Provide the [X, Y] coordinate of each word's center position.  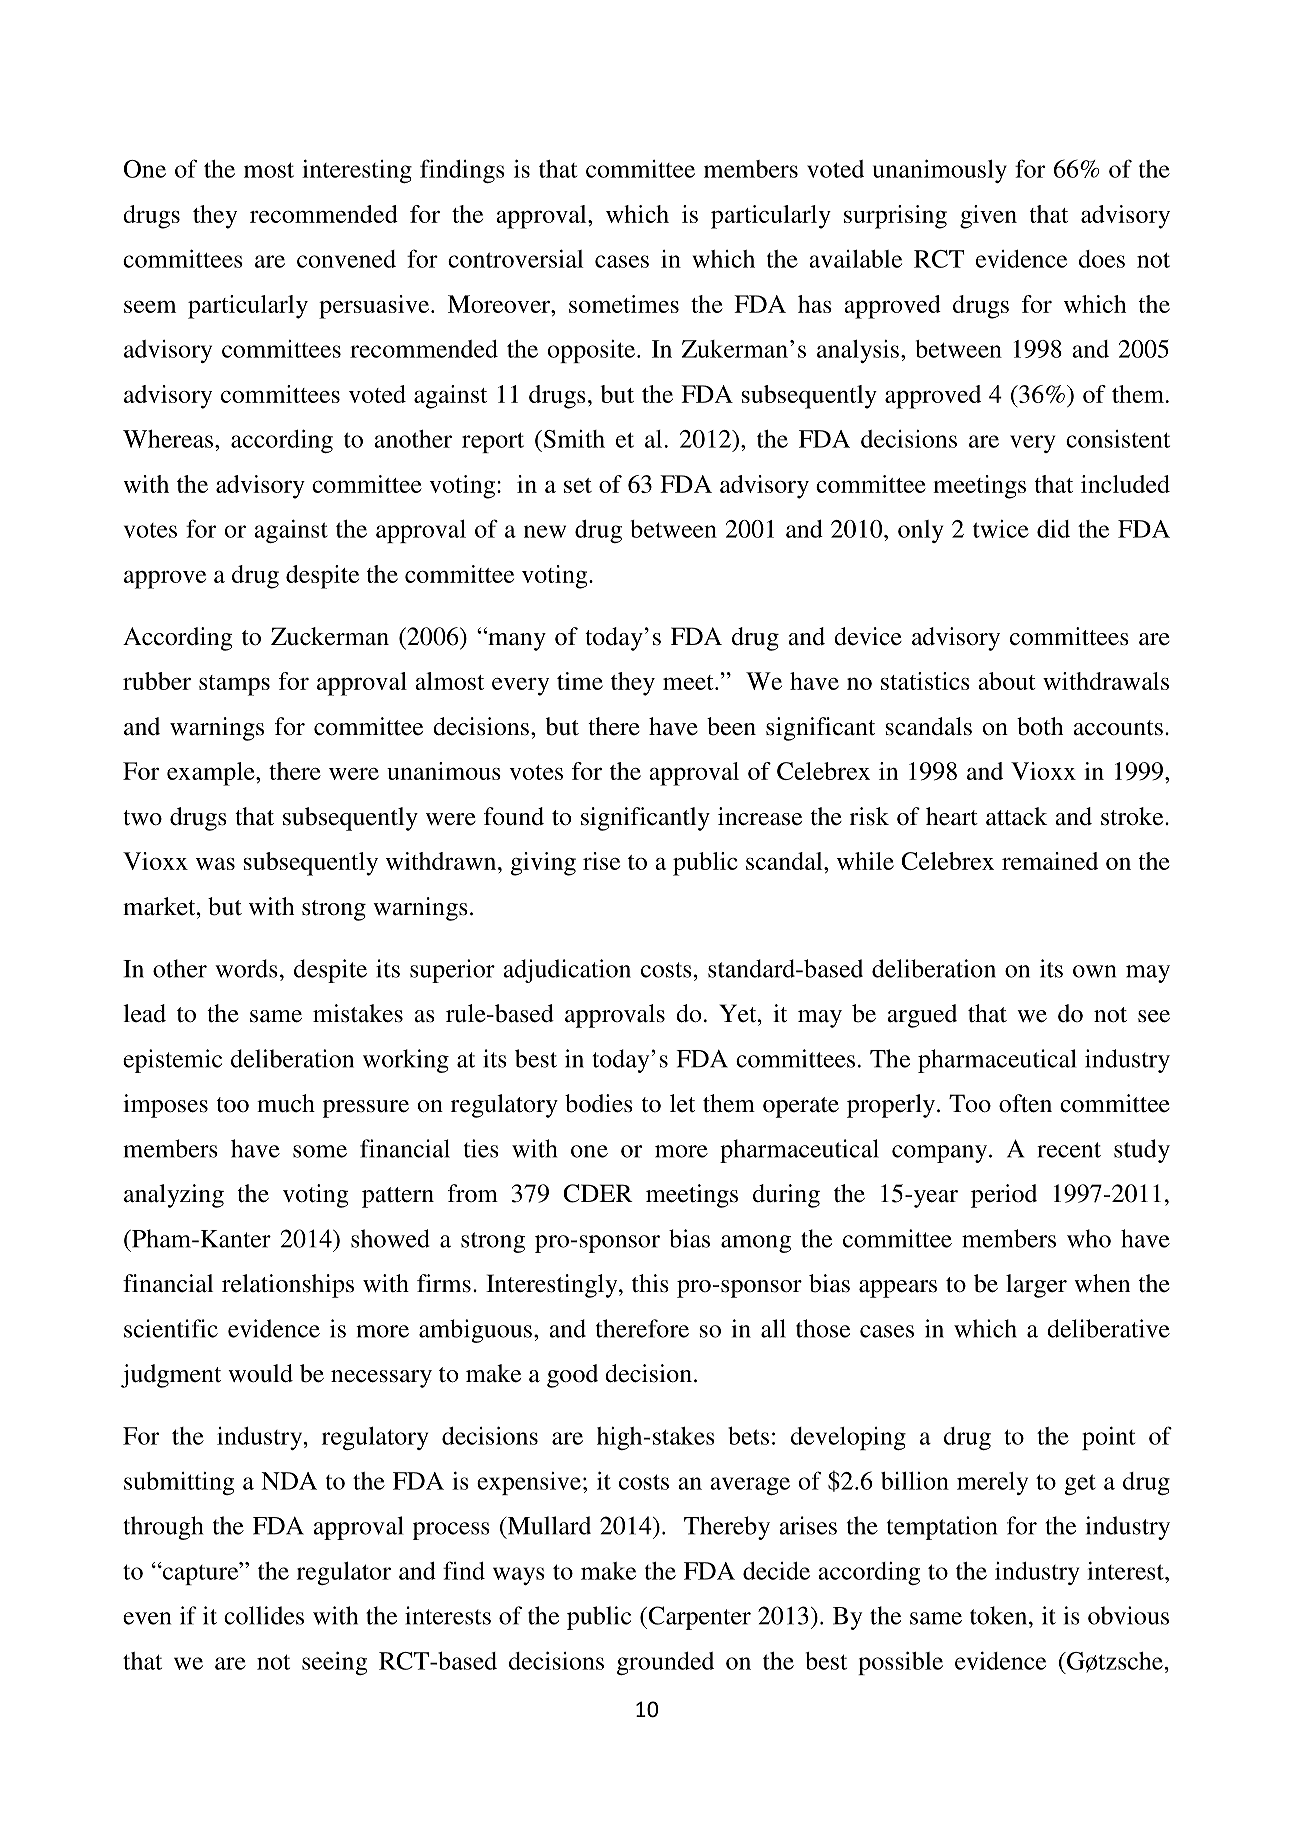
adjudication [567, 971]
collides [264, 1615]
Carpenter [698, 1618]
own [1094, 971]
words [246, 968]
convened [346, 259]
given [988, 217]
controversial [515, 258]
